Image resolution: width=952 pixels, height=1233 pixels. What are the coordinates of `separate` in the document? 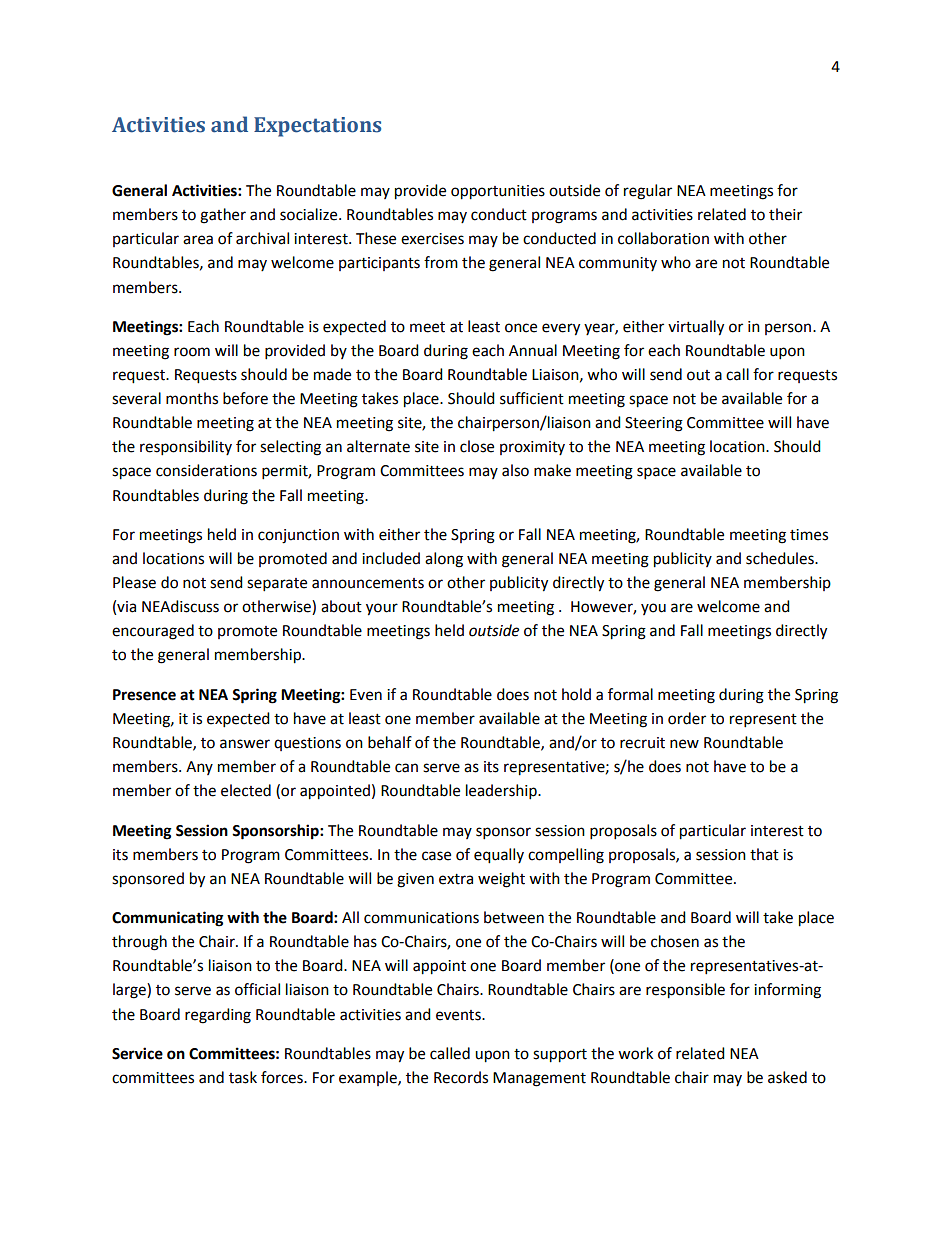 It's located at (277, 585).
